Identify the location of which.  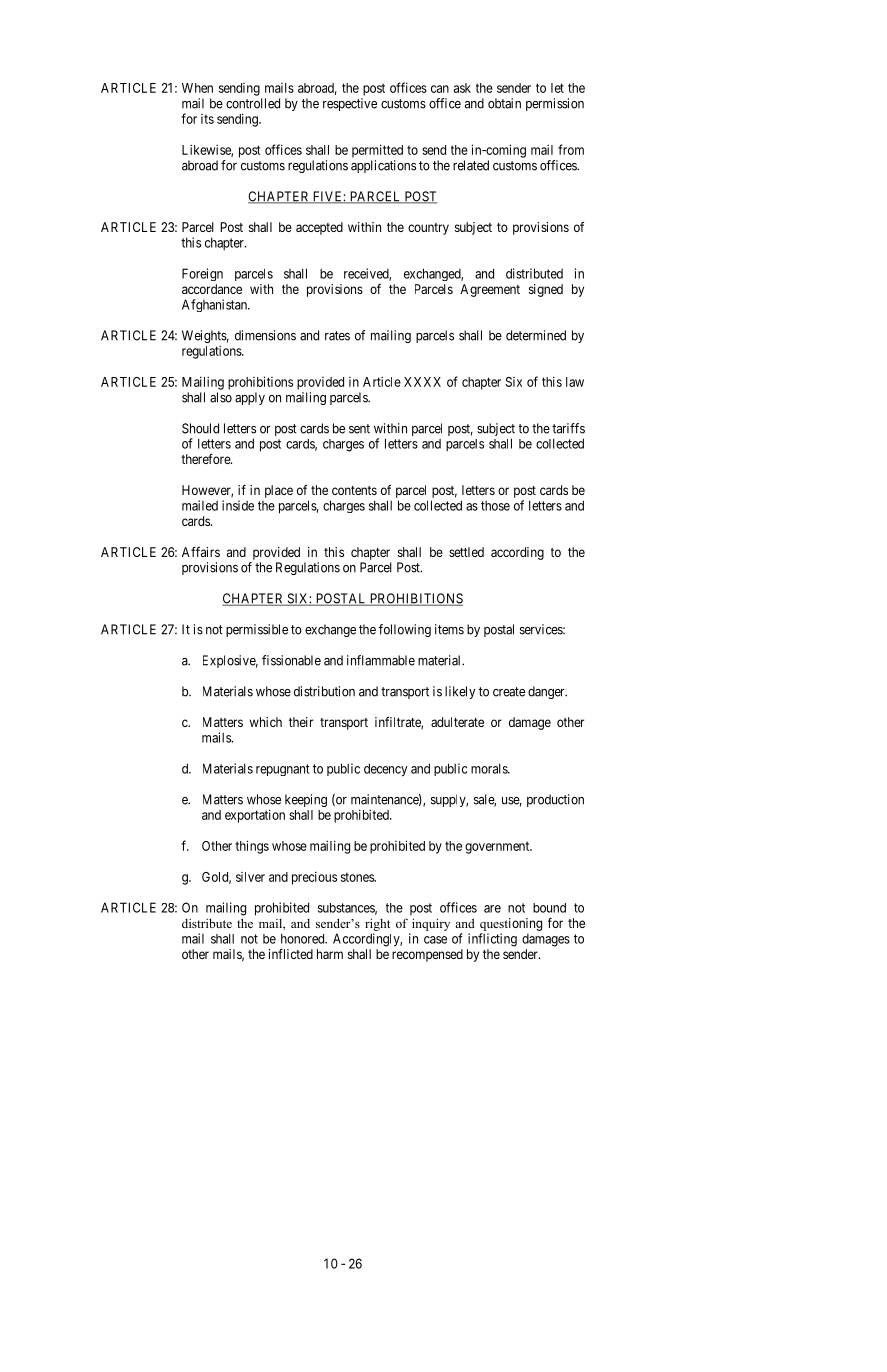
(266, 722).
